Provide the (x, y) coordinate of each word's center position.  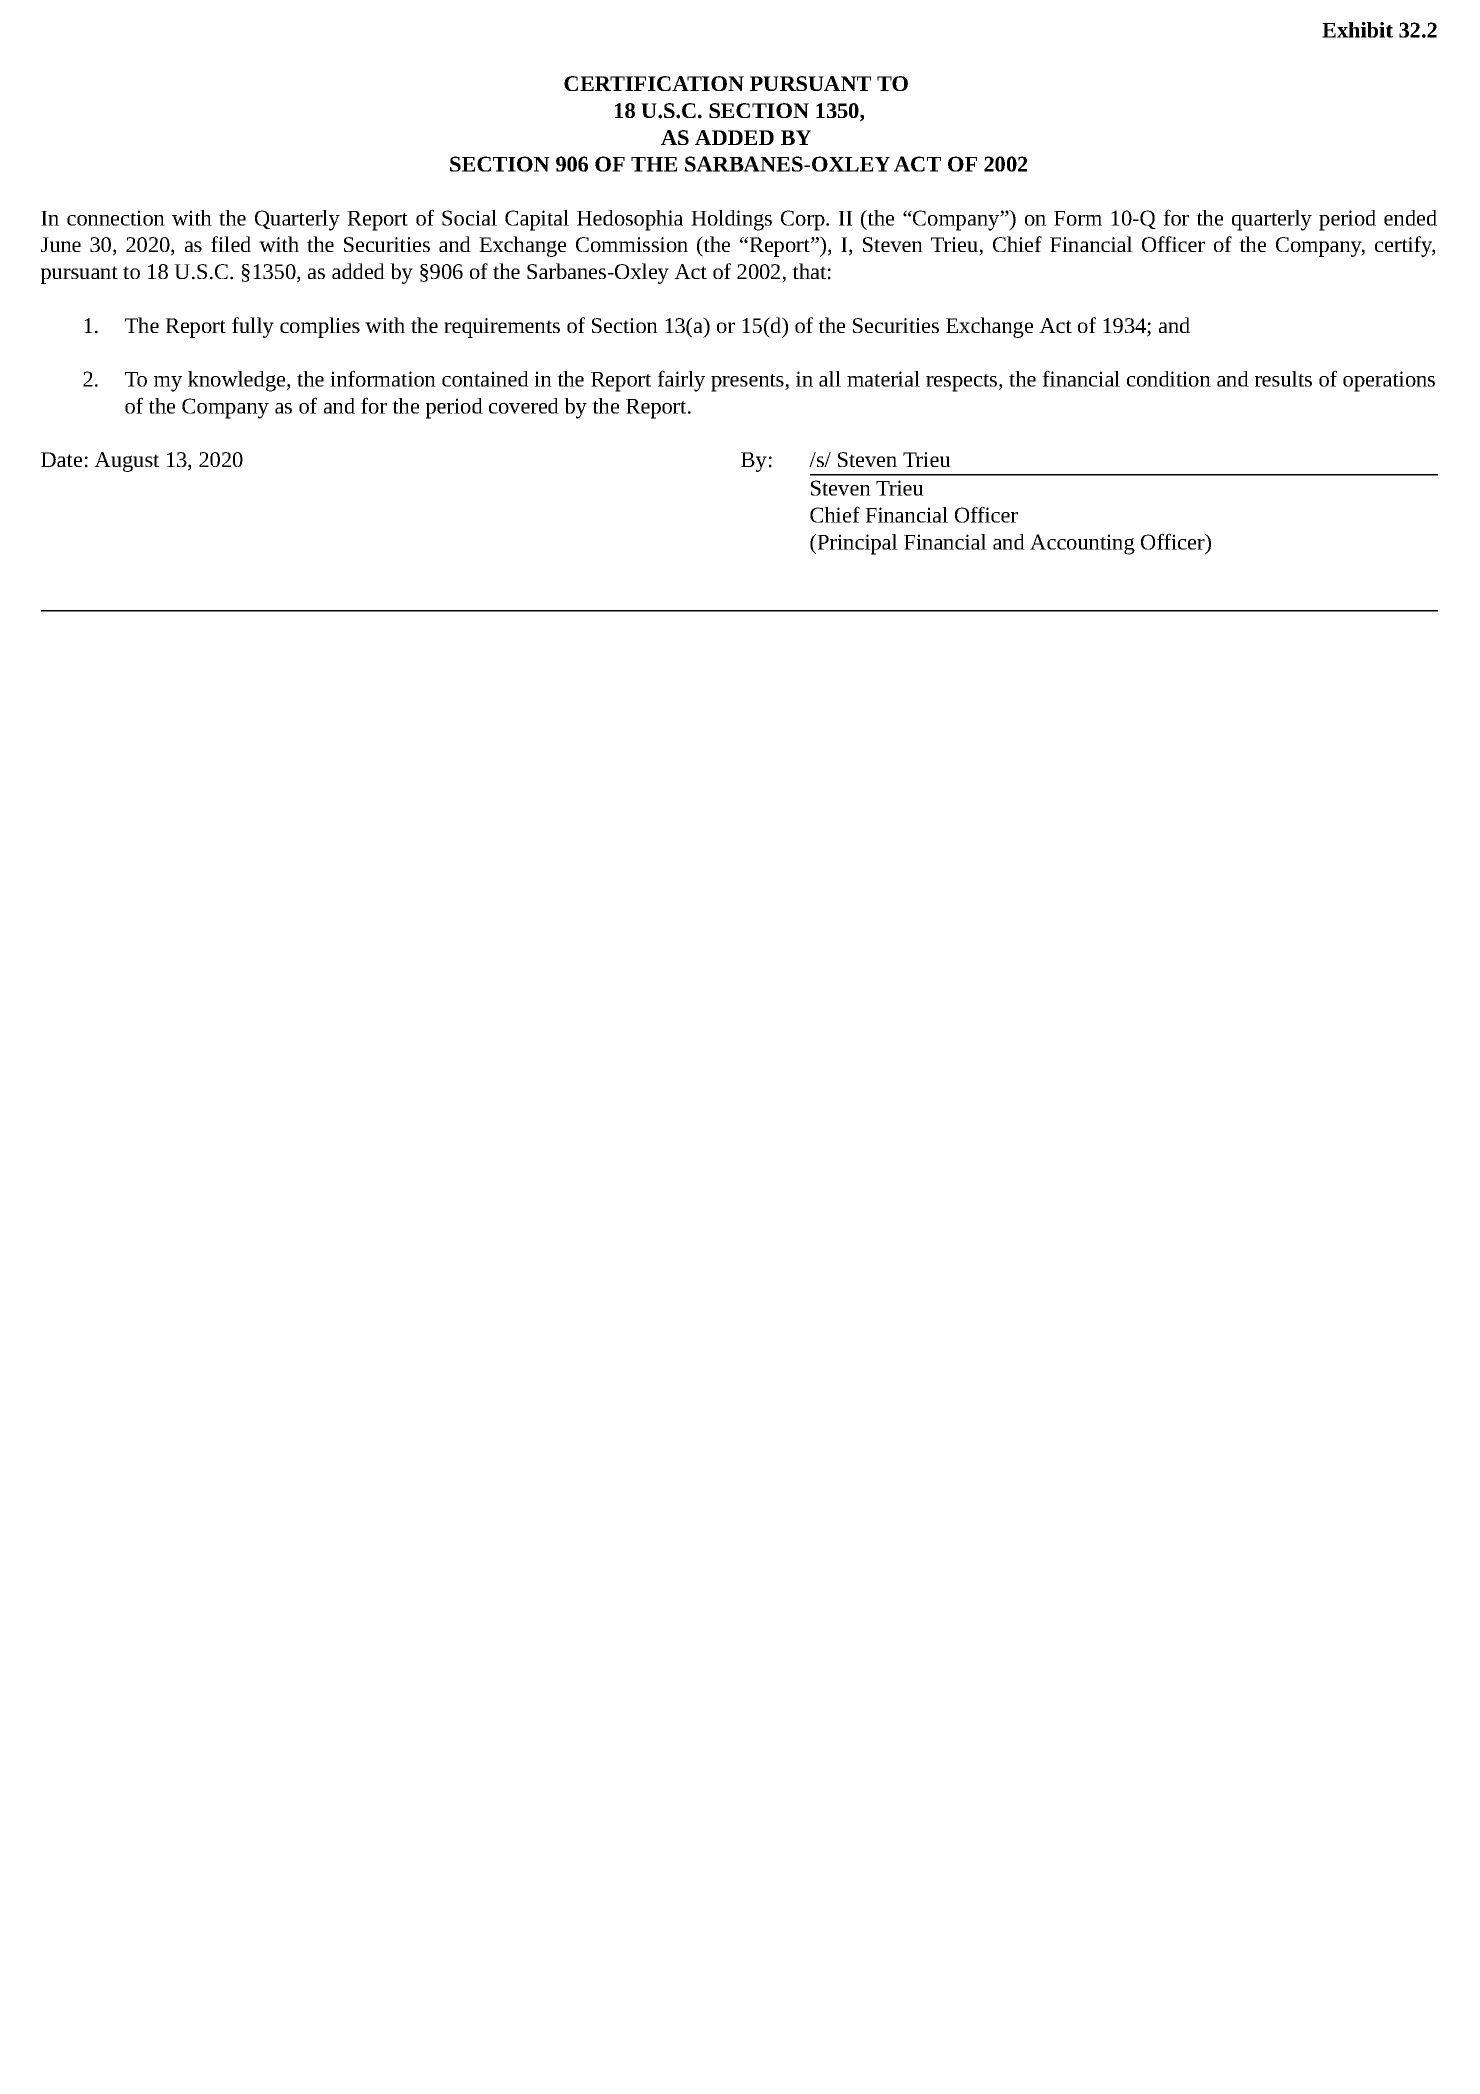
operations (1389, 381)
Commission (632, 244)
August (126, 462)
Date (61, 459)
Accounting (1082, 544)
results (1283, 379)
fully (253, 327)
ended (1410, 218)
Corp (804, 220)
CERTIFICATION (654, 83)
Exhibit (1357, 30)
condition (1169, 379)
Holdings (731, 220)
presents (748, 383)
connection (116, 218)
